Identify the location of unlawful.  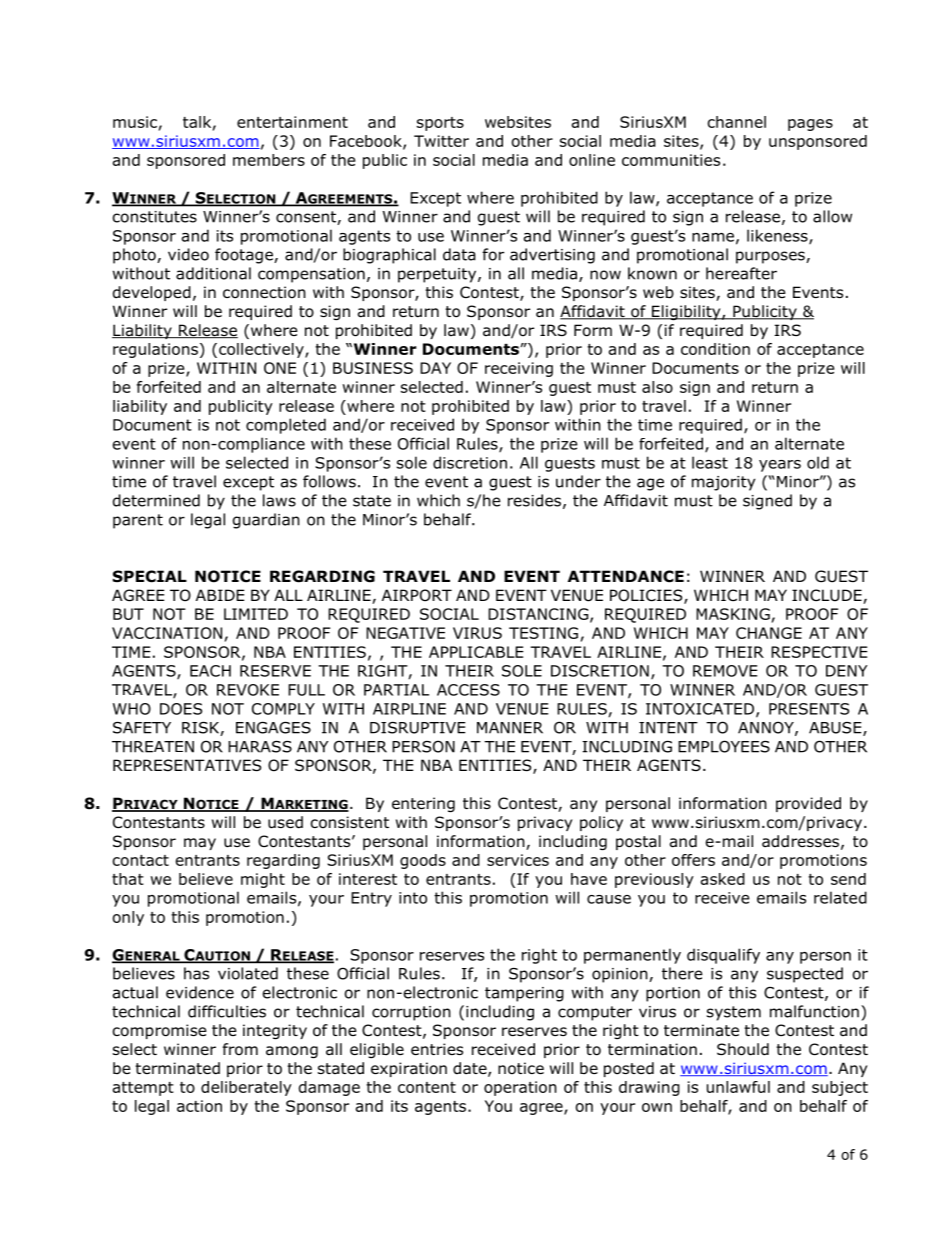
(738, 1087).
